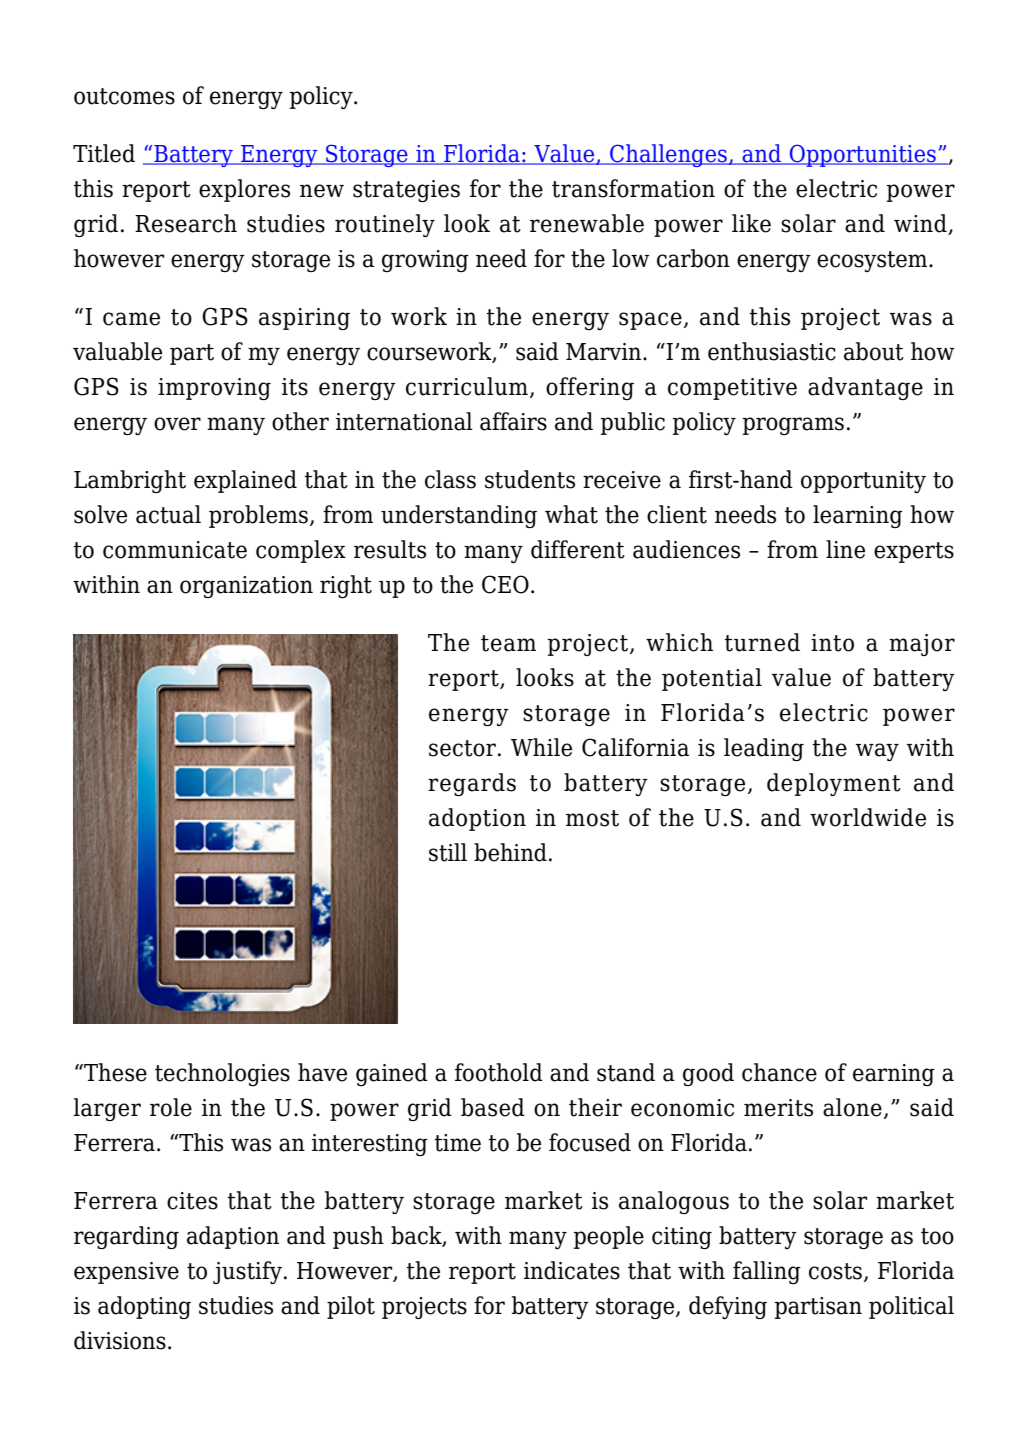 Image resolution: width=1028 pixels, height=1453 pixels. Describe the element at coordinates (510, 852) in the screenshot. I see `behind` at that location.
